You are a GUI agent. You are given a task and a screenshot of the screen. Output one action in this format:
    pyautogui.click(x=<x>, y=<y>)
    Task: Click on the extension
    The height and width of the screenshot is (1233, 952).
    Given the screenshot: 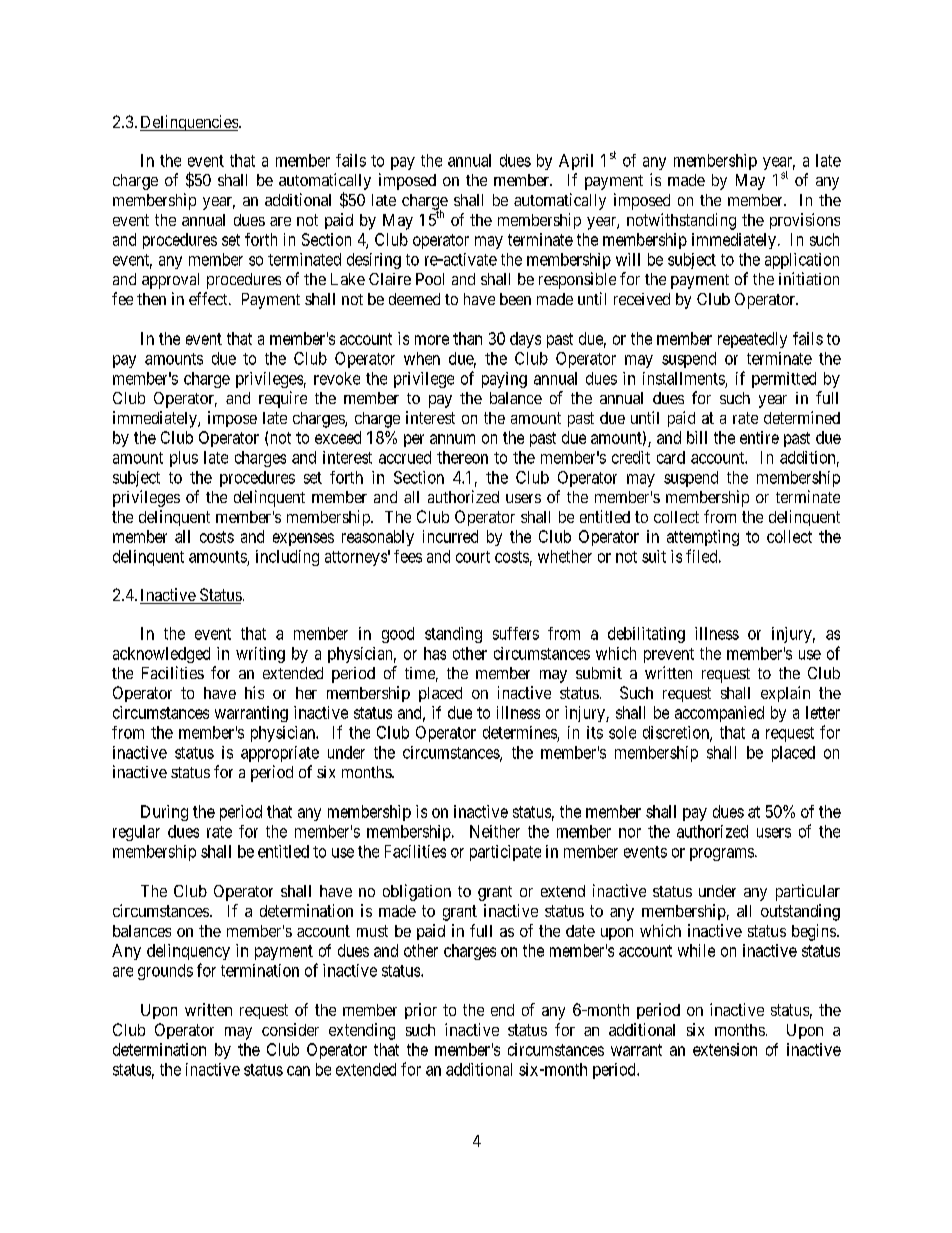 What is the action you would take?
    pyautogui.click(x=725, y=1049)
